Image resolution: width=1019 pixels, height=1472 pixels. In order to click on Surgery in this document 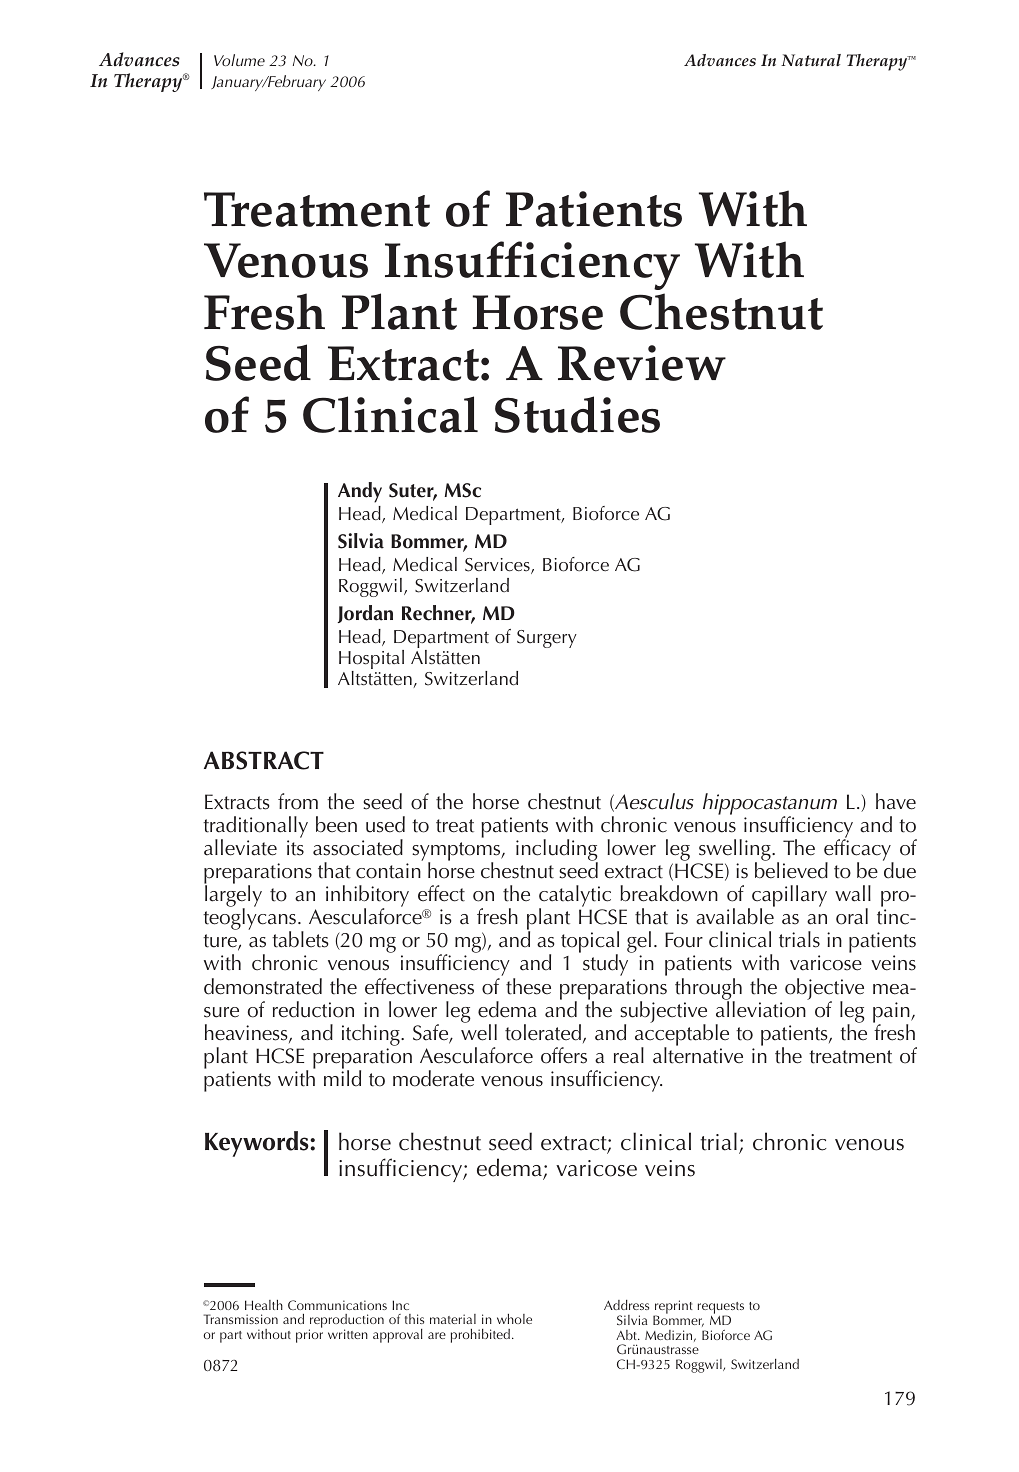, I will do `click(547, 639)`.
